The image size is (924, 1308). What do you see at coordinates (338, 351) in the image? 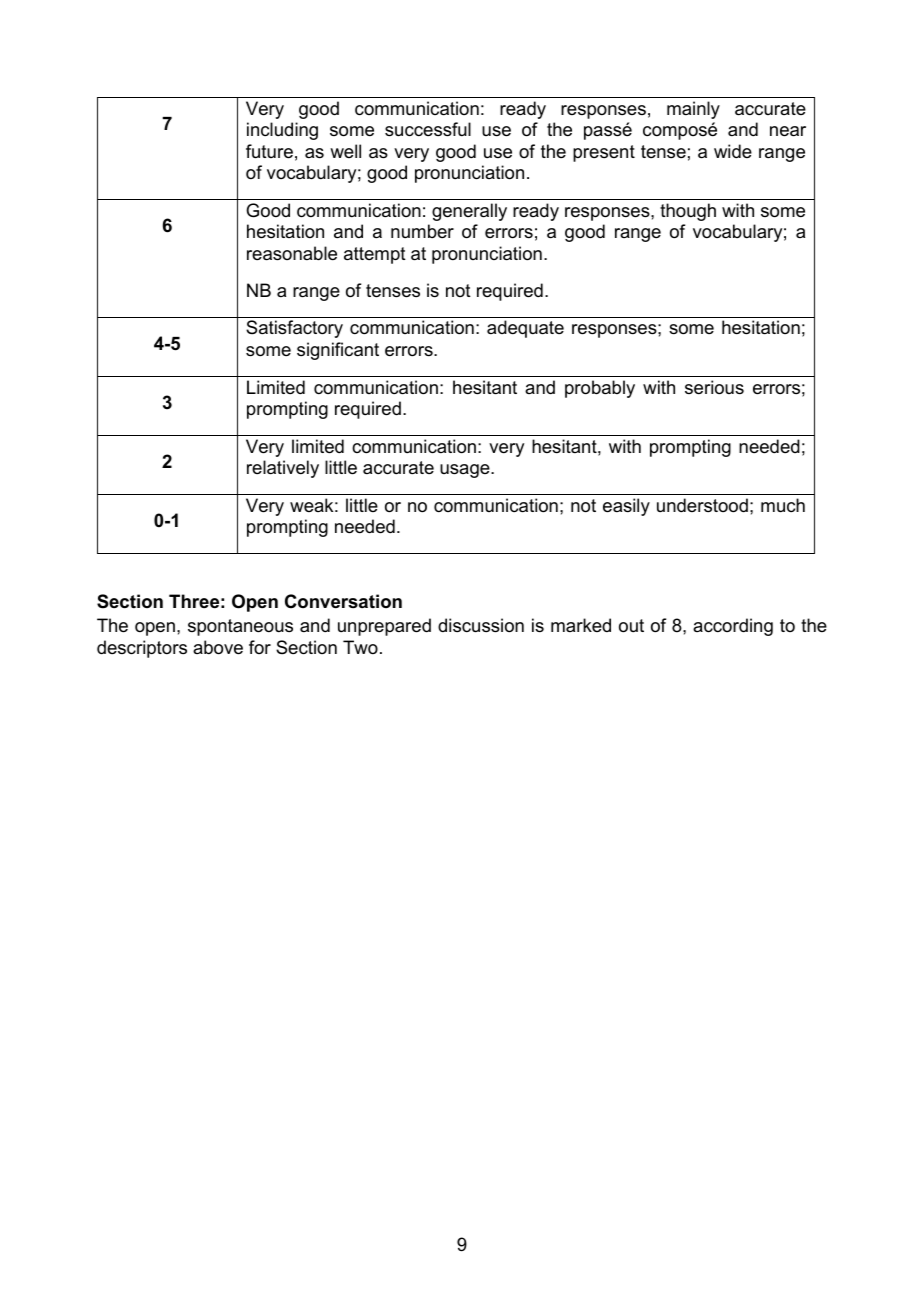
I see `significant` at bounding box center [338, 351].
